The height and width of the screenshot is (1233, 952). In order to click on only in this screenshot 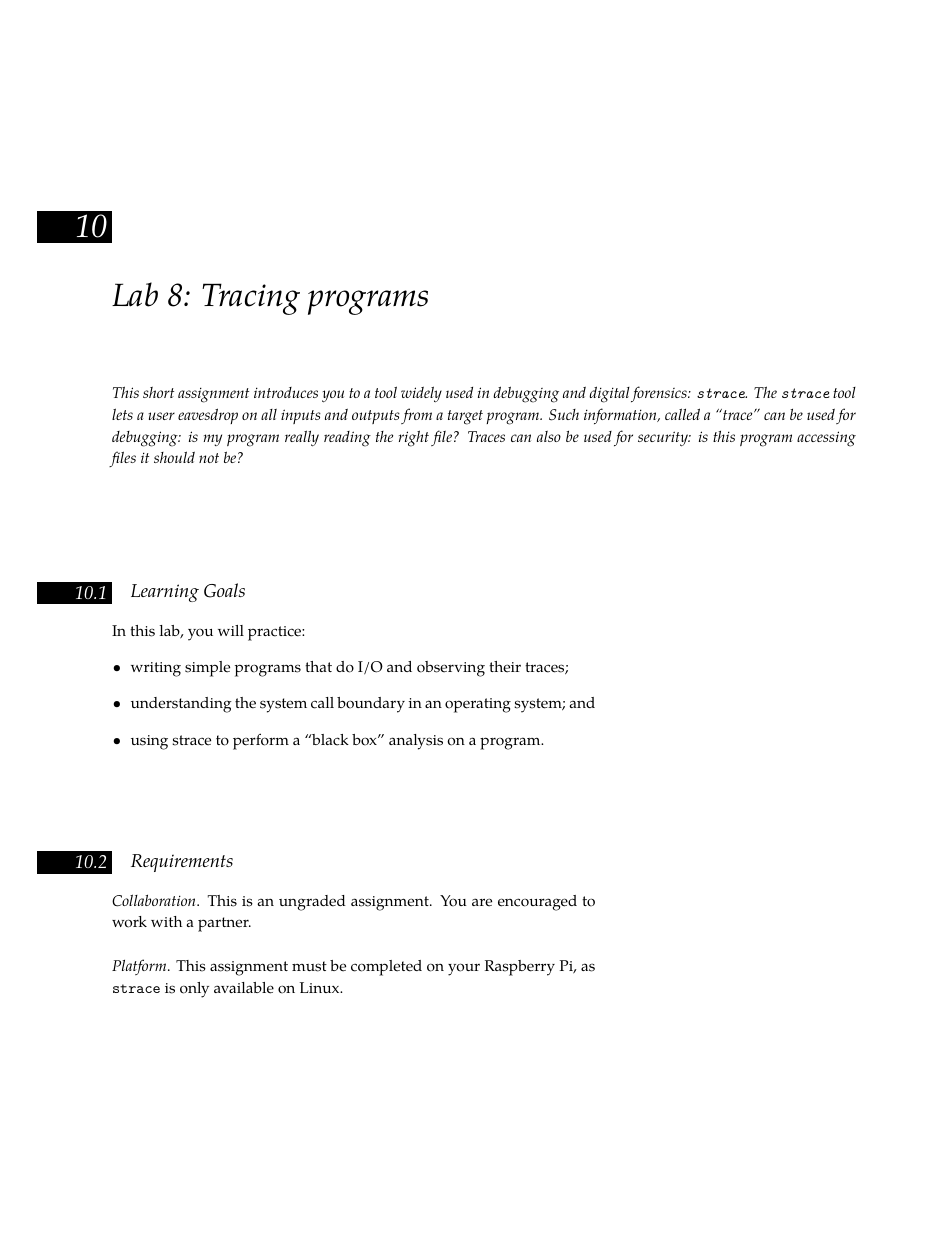, I will do `click(194, 990)`.
